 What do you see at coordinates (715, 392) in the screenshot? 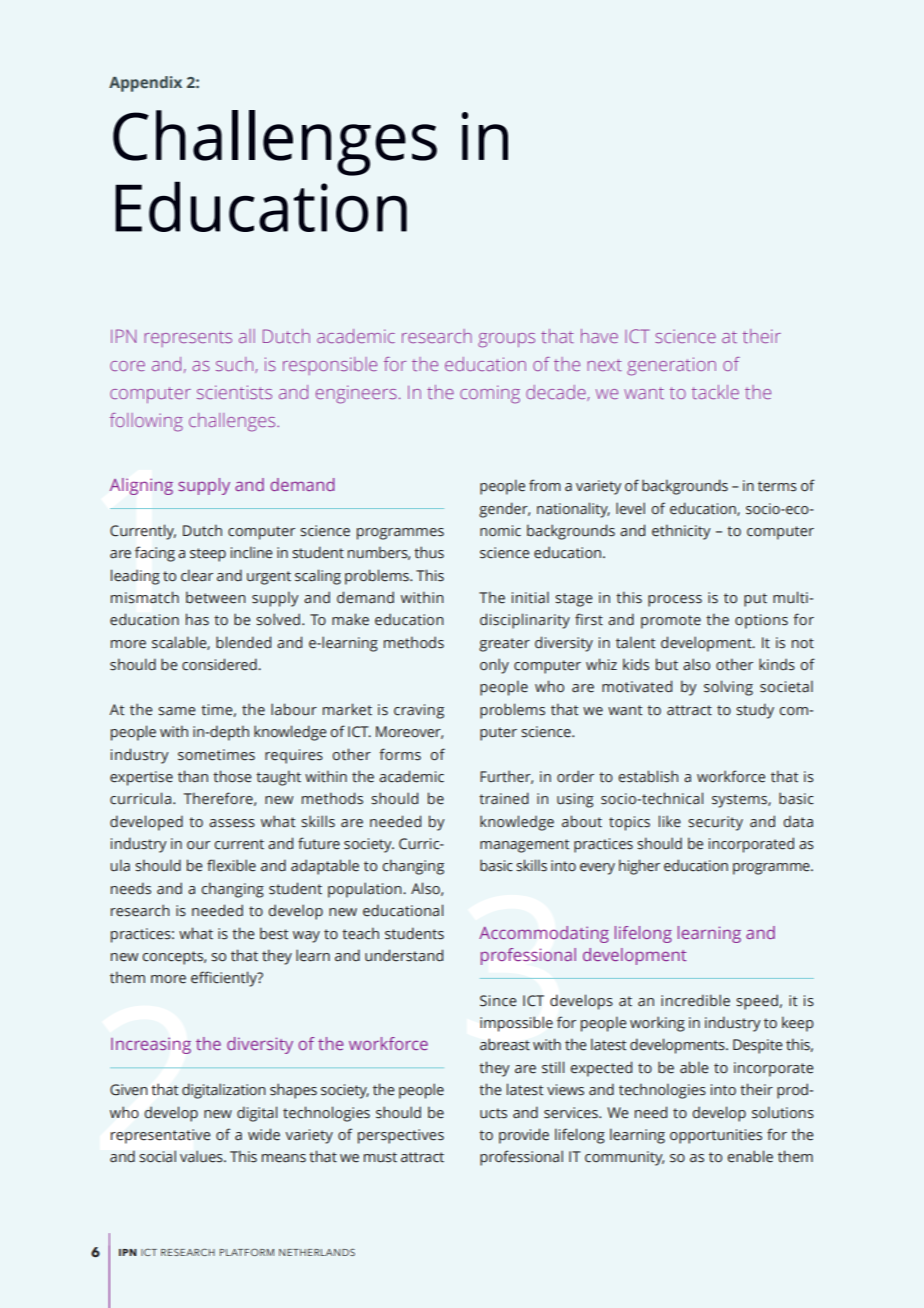
I see `tackle` at bounding box center [715, 392].
